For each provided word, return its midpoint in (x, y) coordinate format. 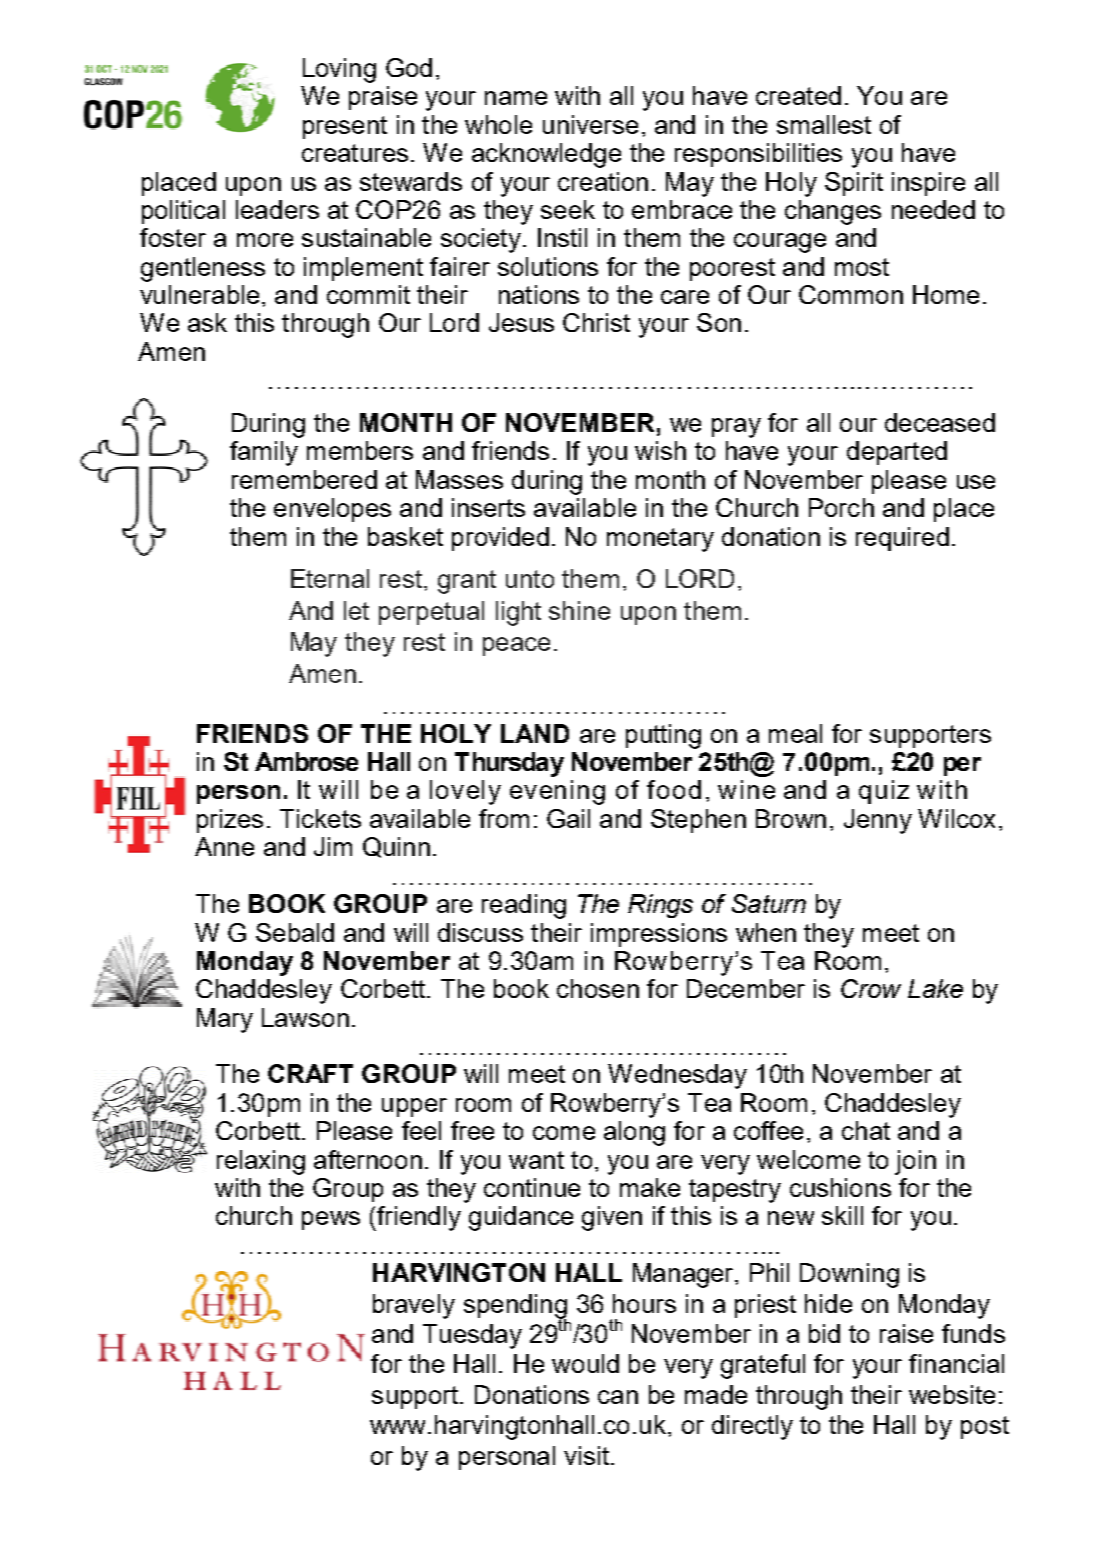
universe (590, 124)
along (634, 1133)
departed (897, 453)
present (345, 127)
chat (866, 1130)
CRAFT (310, 1073)
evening (557, 792)
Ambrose (306, 761)
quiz (884, 792)
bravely (414, 1306)
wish (660, 450)
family (264, 453)
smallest (824, 124)
